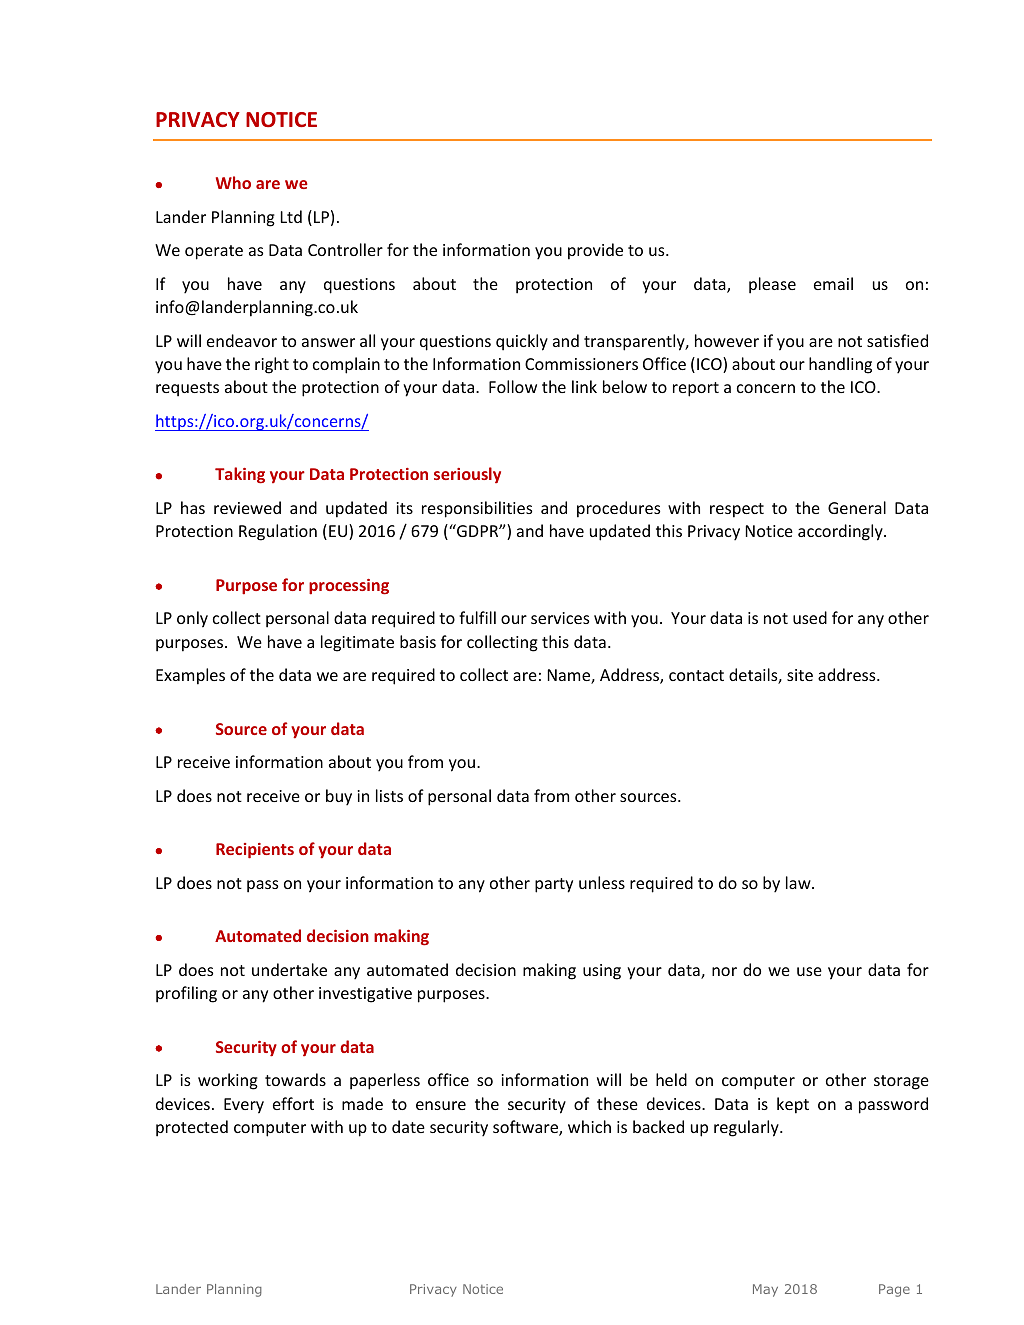 The width and height of the screenshot is (1024, 1325). I want to click on Regulation, so click(278, 532).
